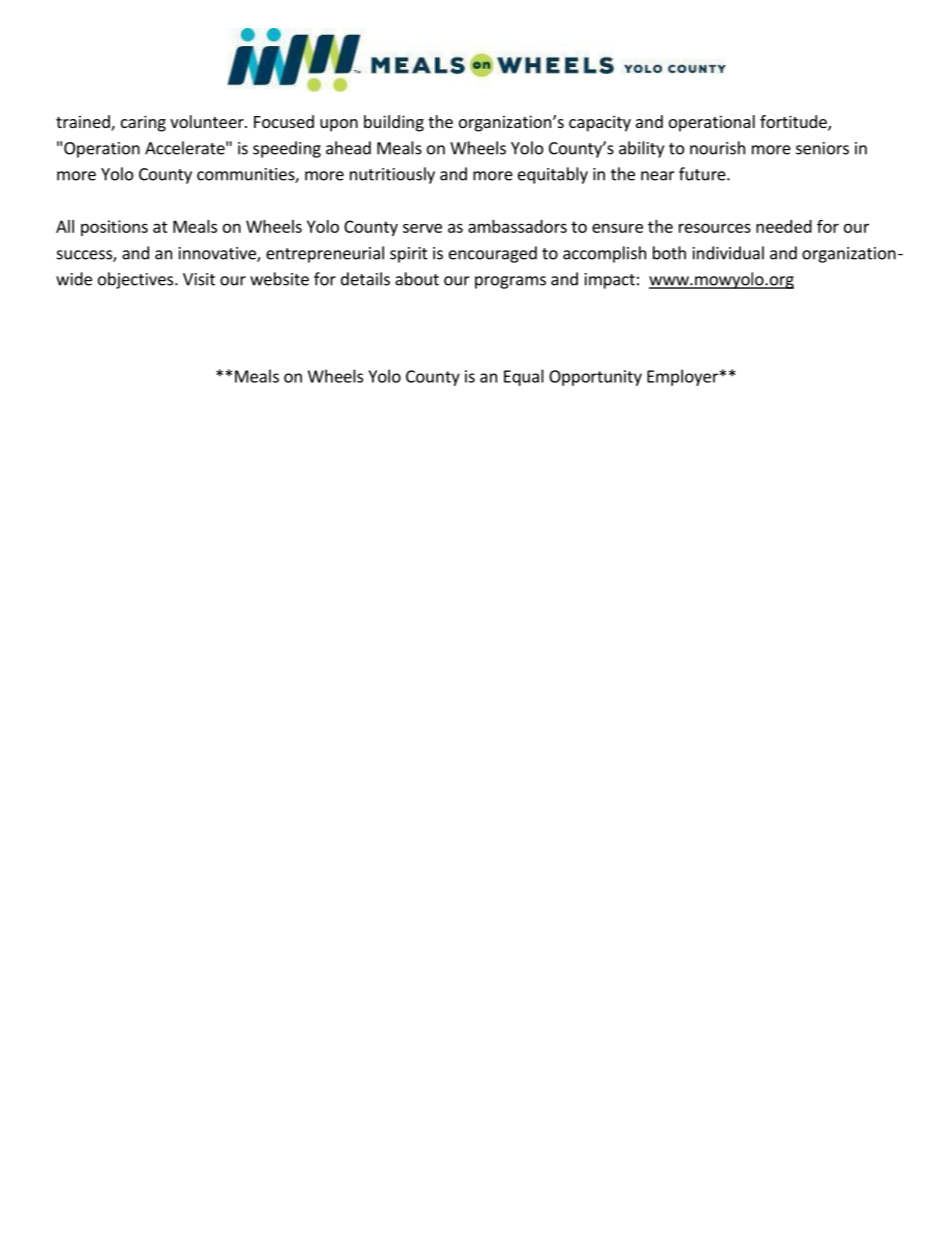 This page has height=1233, width=952. I want to click on building, so click(394, 123).
